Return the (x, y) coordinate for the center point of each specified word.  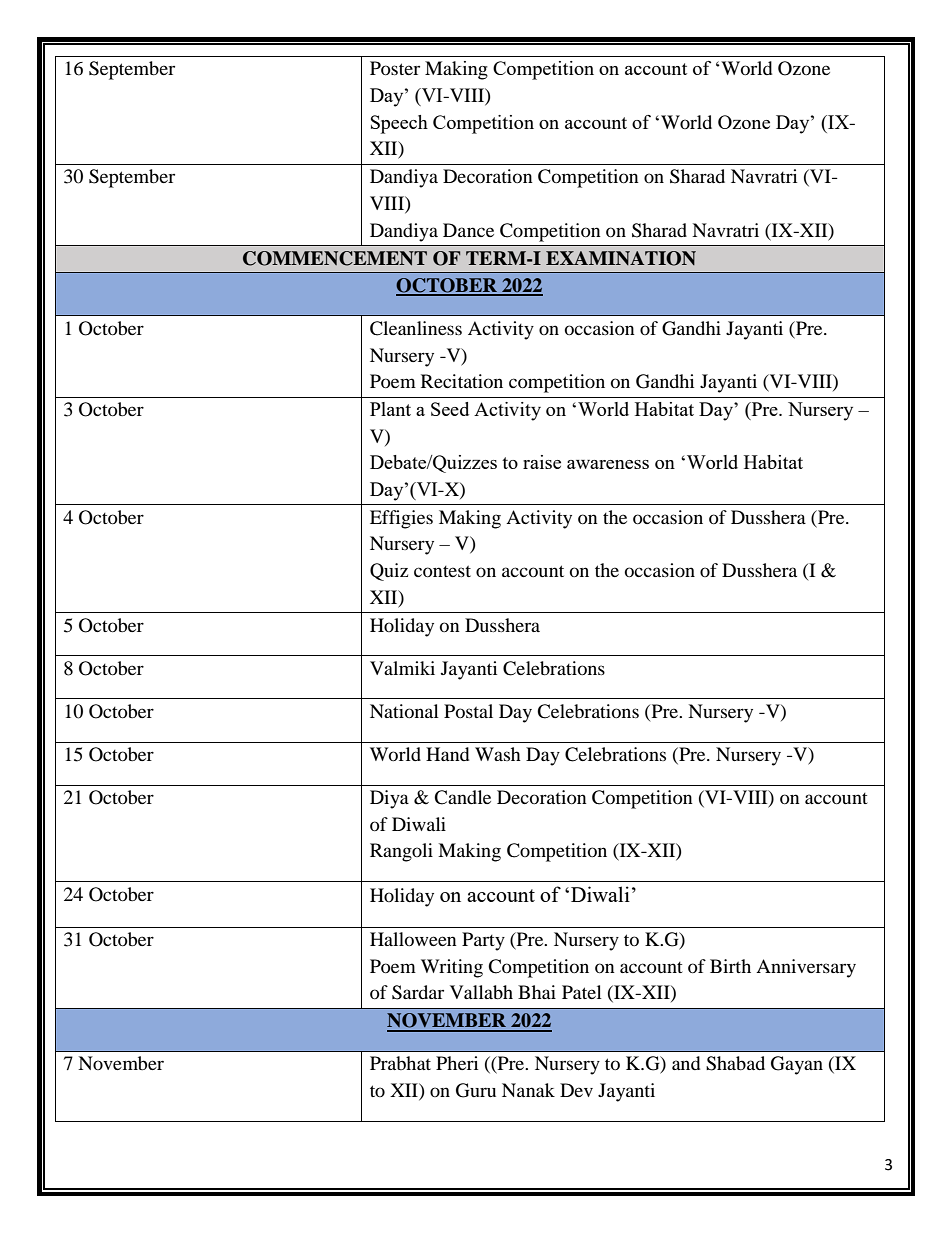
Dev (576, 1090)
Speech (399, 124)
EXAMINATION (621, 258)
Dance (468, 230)
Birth (730, 966)
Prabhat (400, 1063)
